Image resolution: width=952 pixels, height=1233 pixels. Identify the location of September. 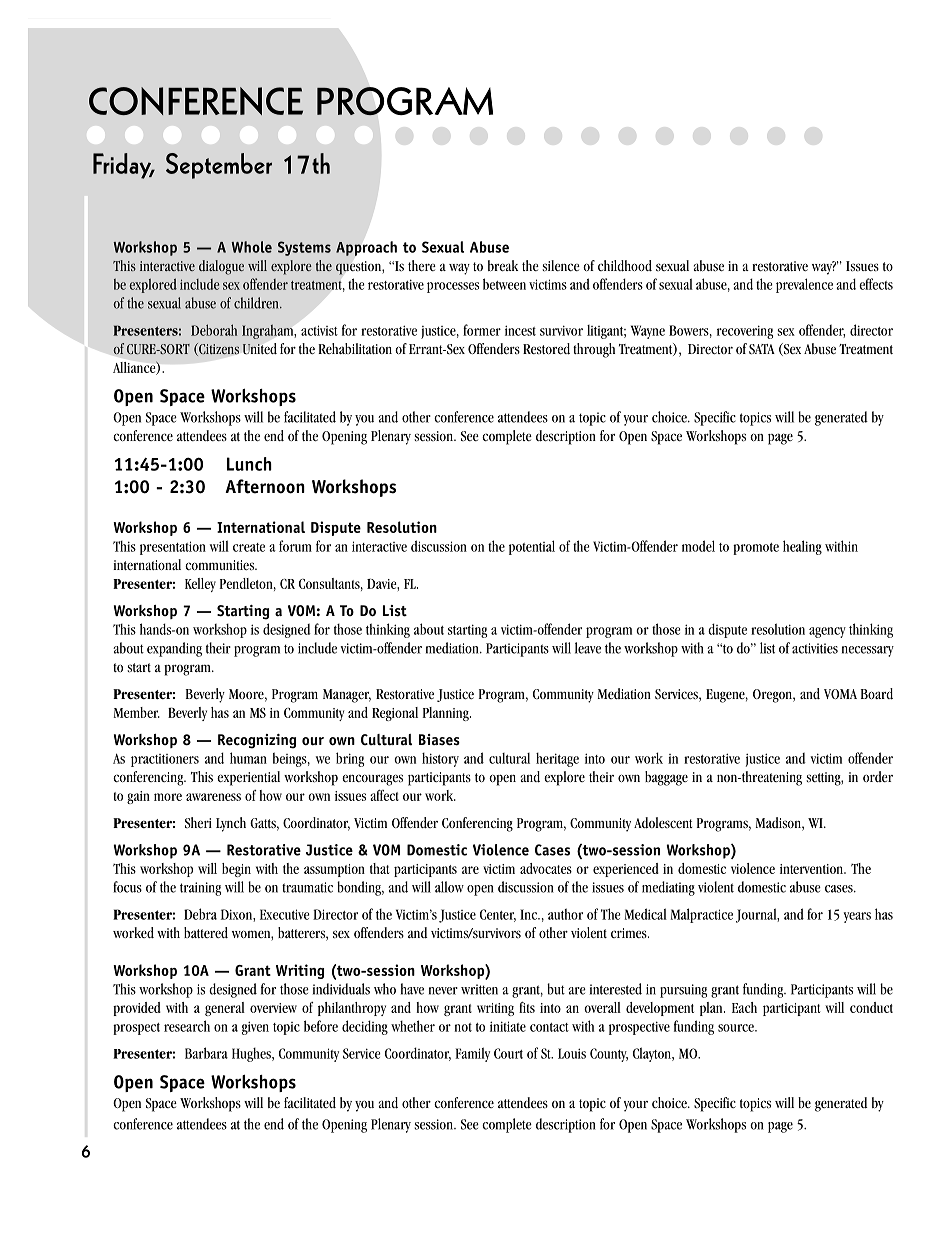
(219, 166).
